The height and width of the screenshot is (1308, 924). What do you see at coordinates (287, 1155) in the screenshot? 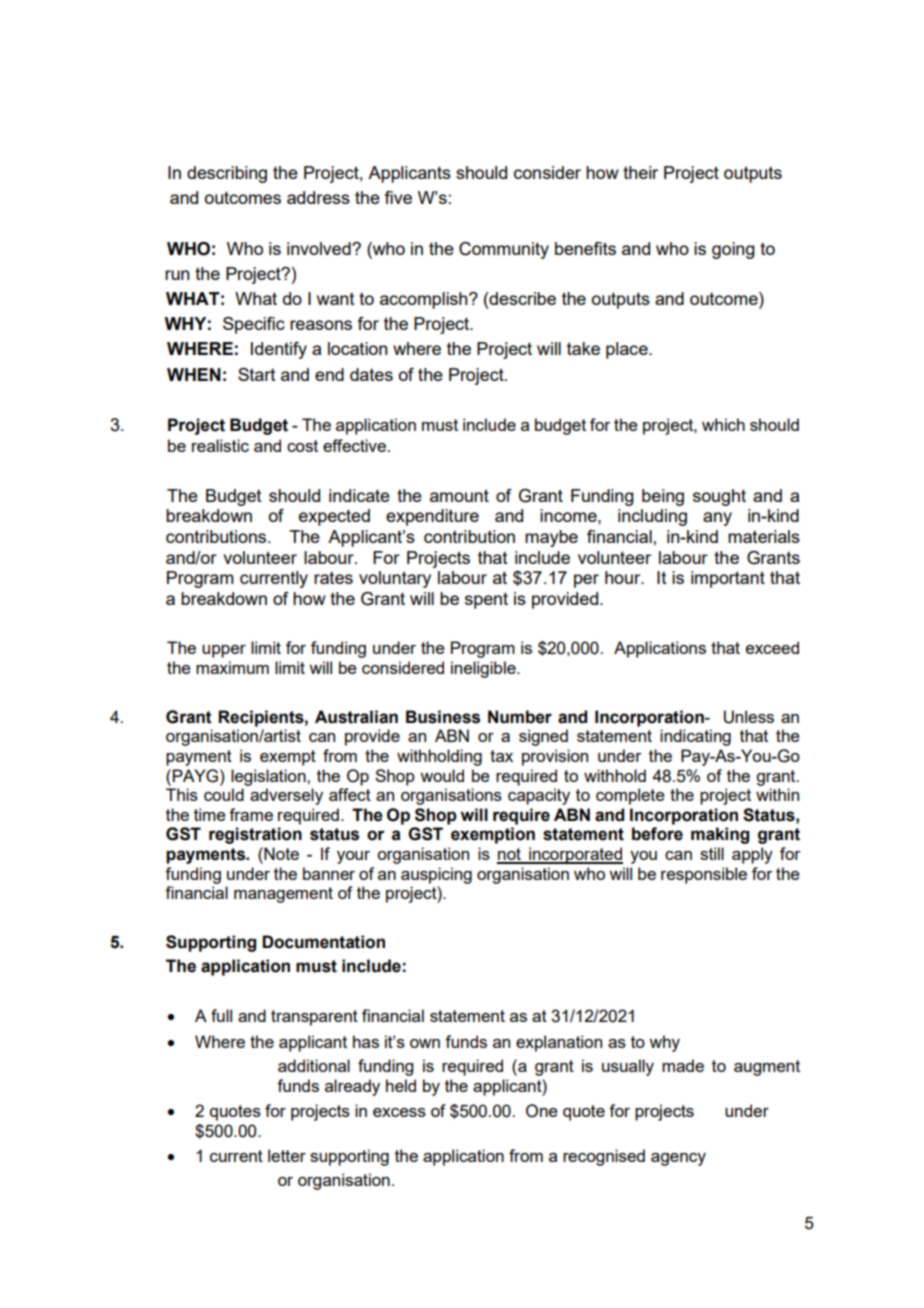
I see `letter` at bounding box center [287, 1155].
